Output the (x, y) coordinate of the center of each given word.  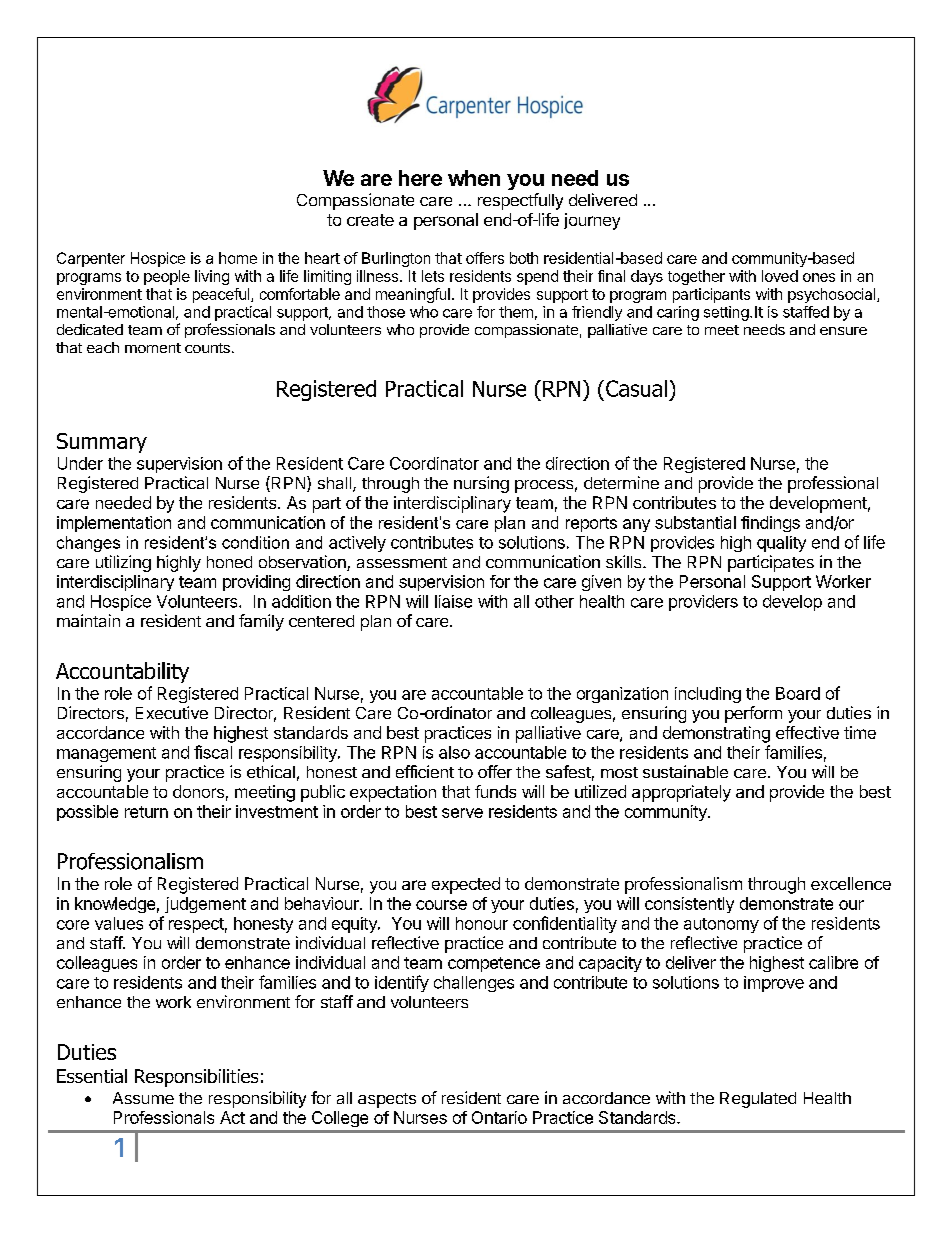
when (474, 178)
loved (780, 276)
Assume (143, 1098)
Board (798, 693)
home (238, 258)
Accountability (122, 672)
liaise (453, 601)
